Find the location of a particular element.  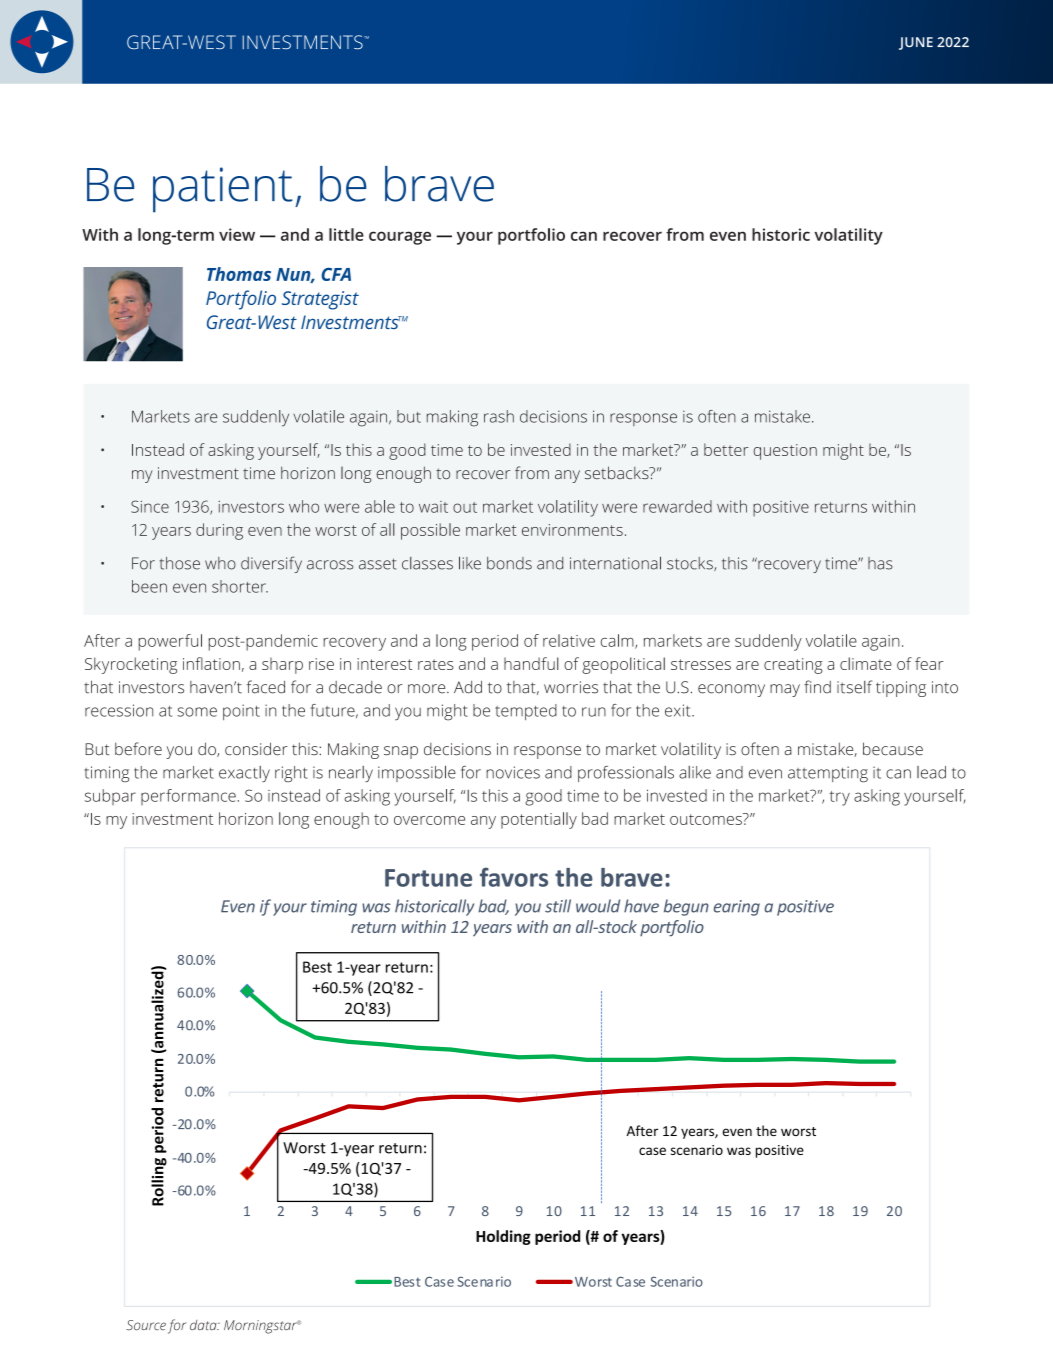

favors is located at coordinates (514, 877).
